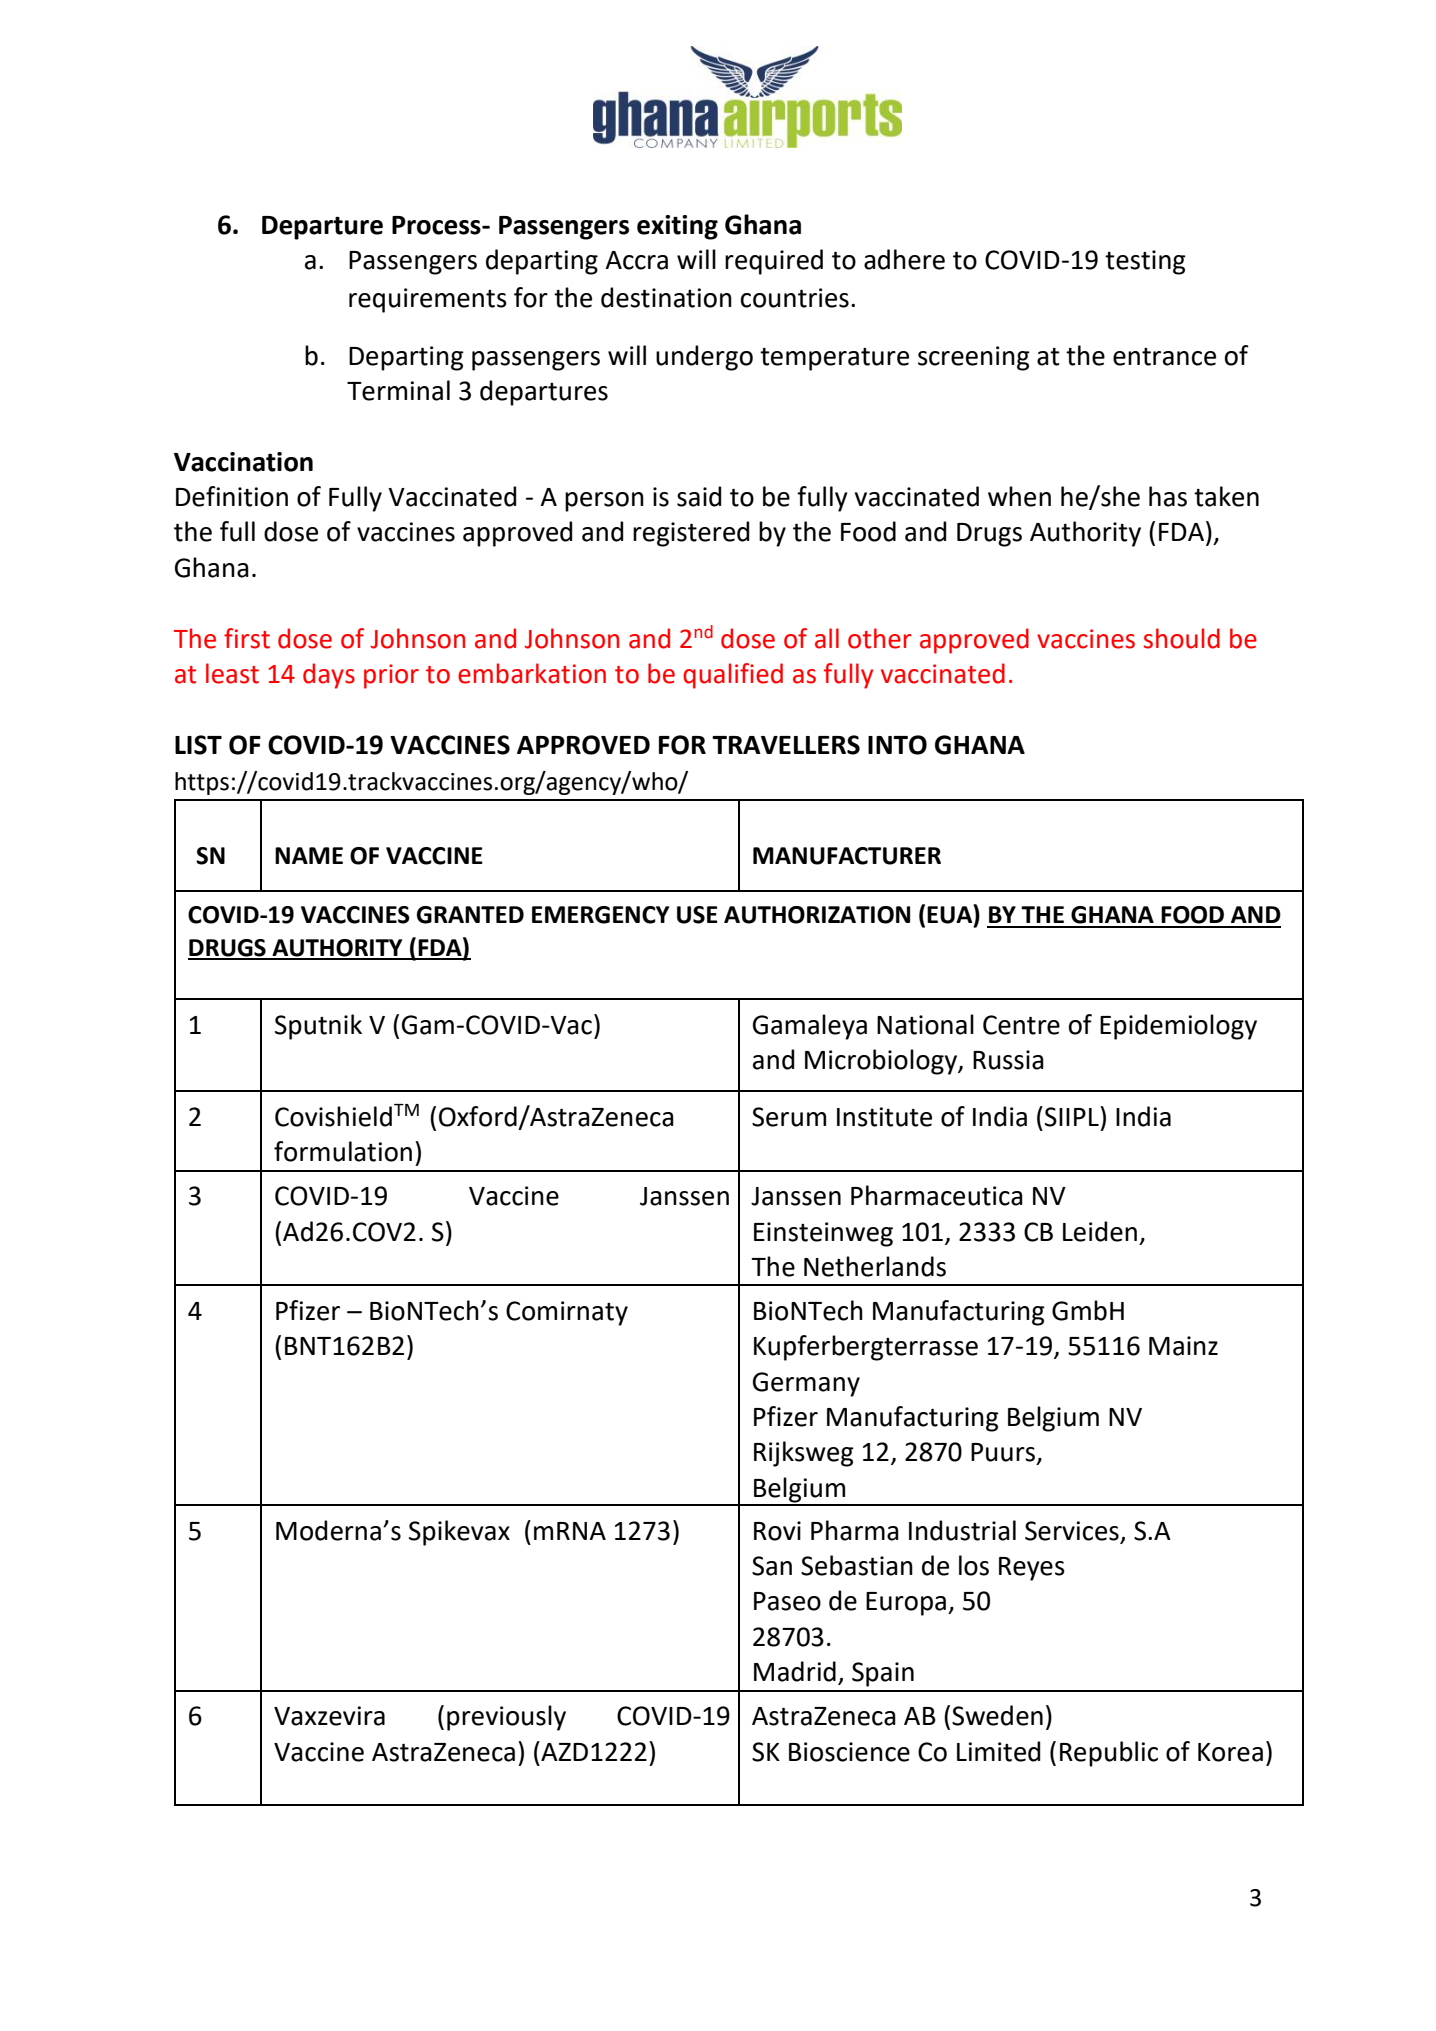 The image size is (1436, 2031). I want to click on Republic, so click(1109, 1754).
